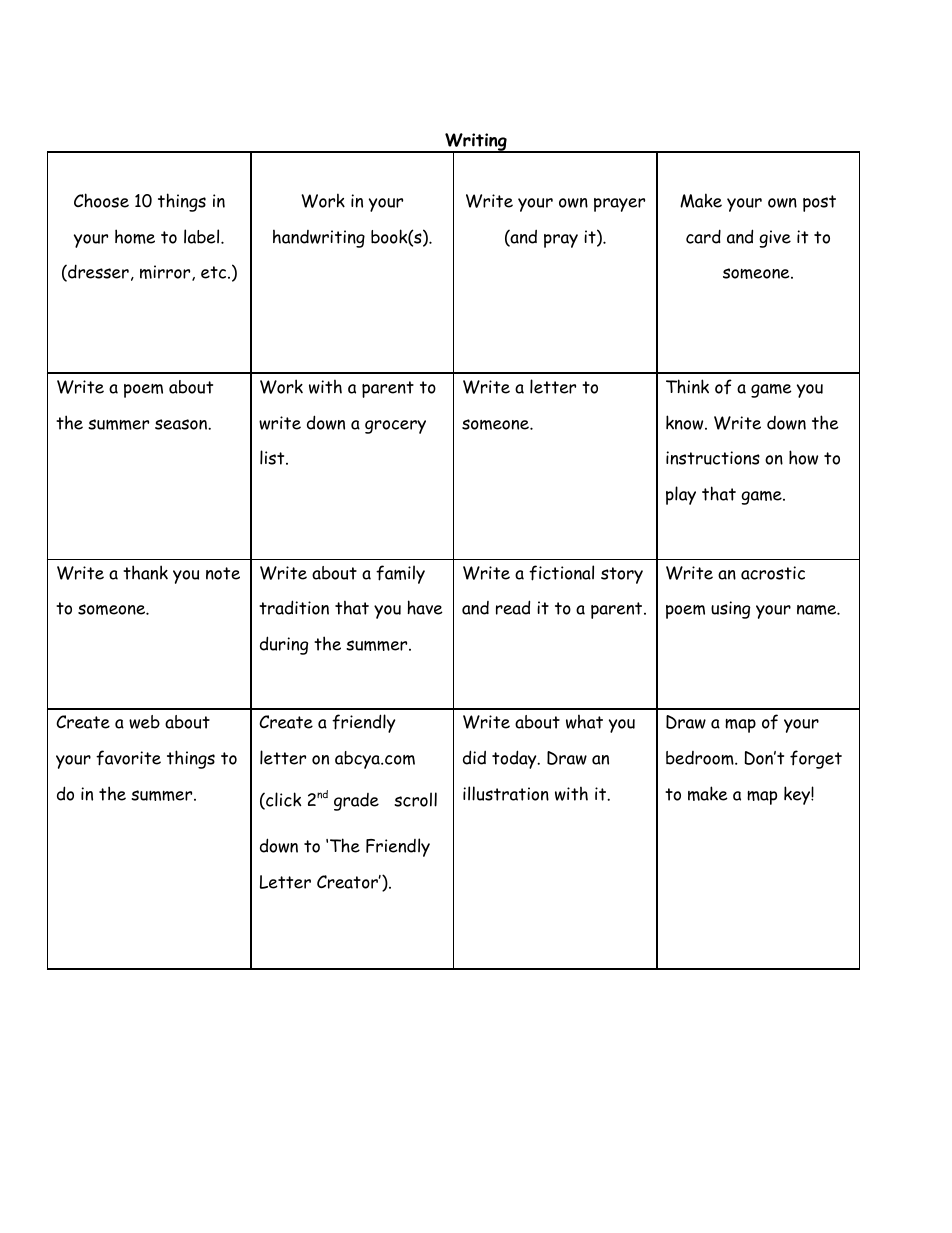  I want to click on favorite, so click(128, 758).
